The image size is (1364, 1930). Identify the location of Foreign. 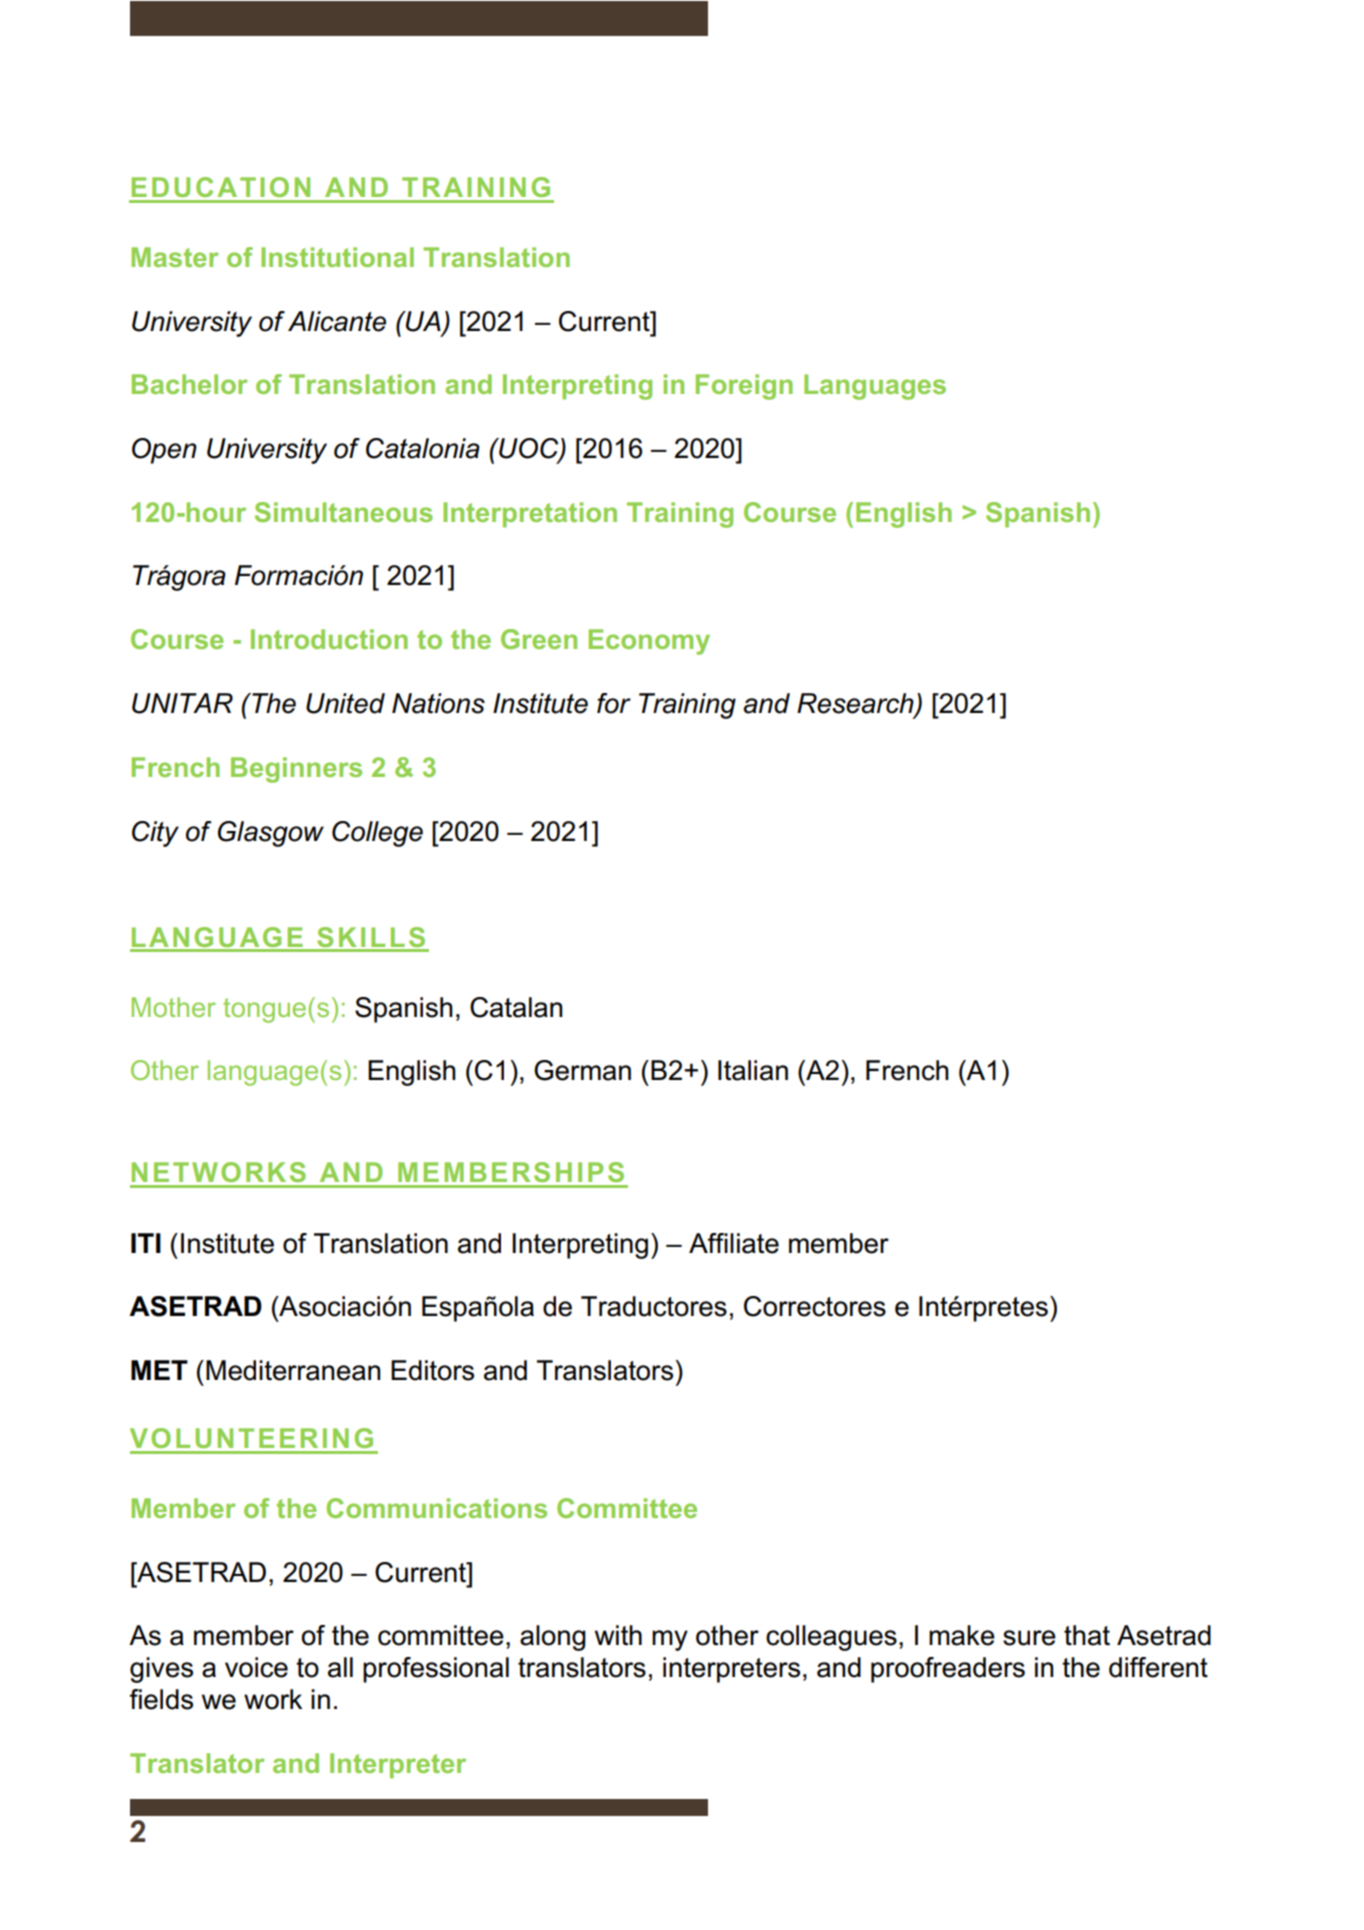
(744, 387).
